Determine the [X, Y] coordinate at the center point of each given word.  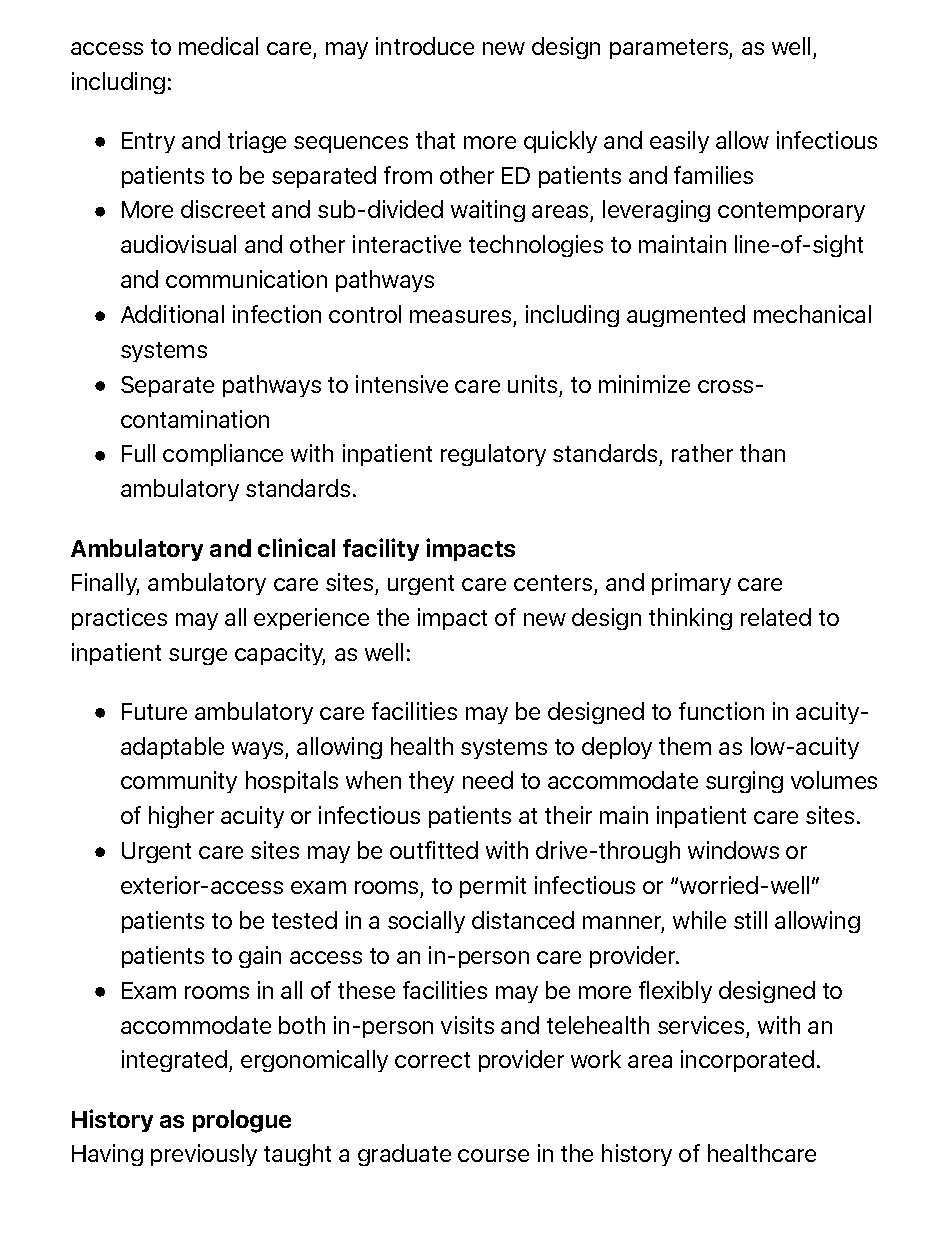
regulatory [493, 455]
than [762, 453]
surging [744, 782]
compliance [223, 455]
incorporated [747, 1061]
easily [679, 142]
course [493, 1155]
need [488, 780]
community [179, 782]
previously [204, 1155]
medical [218, 46]
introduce [425, 46]
